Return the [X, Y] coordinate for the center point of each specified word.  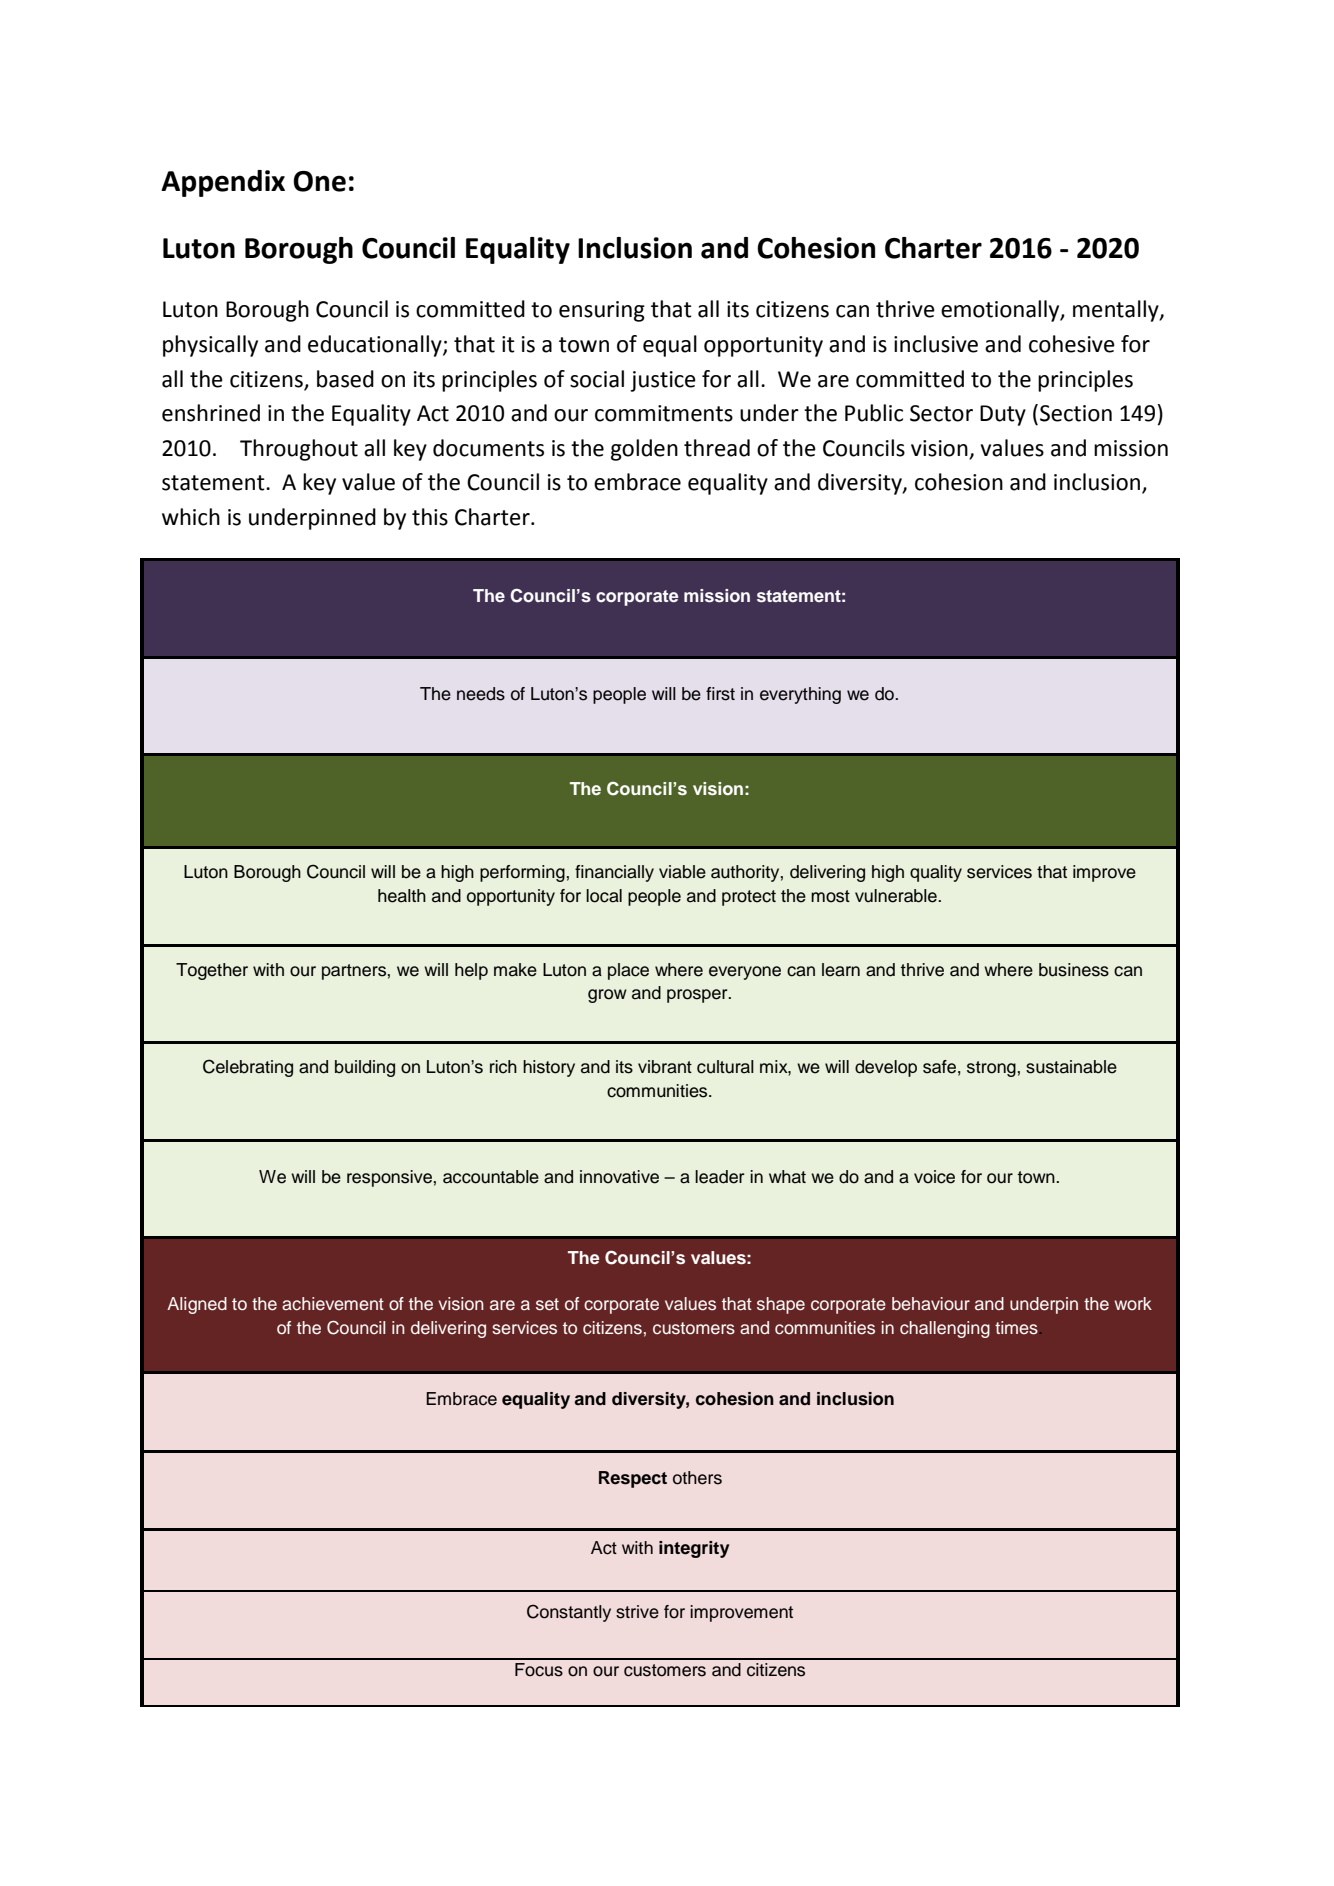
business [1074, 970]
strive [637, 1612]
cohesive [1072, 344]
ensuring [602, 311]
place [628, 971]
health [402, 896]
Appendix [223, 183]
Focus [539, 1670]
